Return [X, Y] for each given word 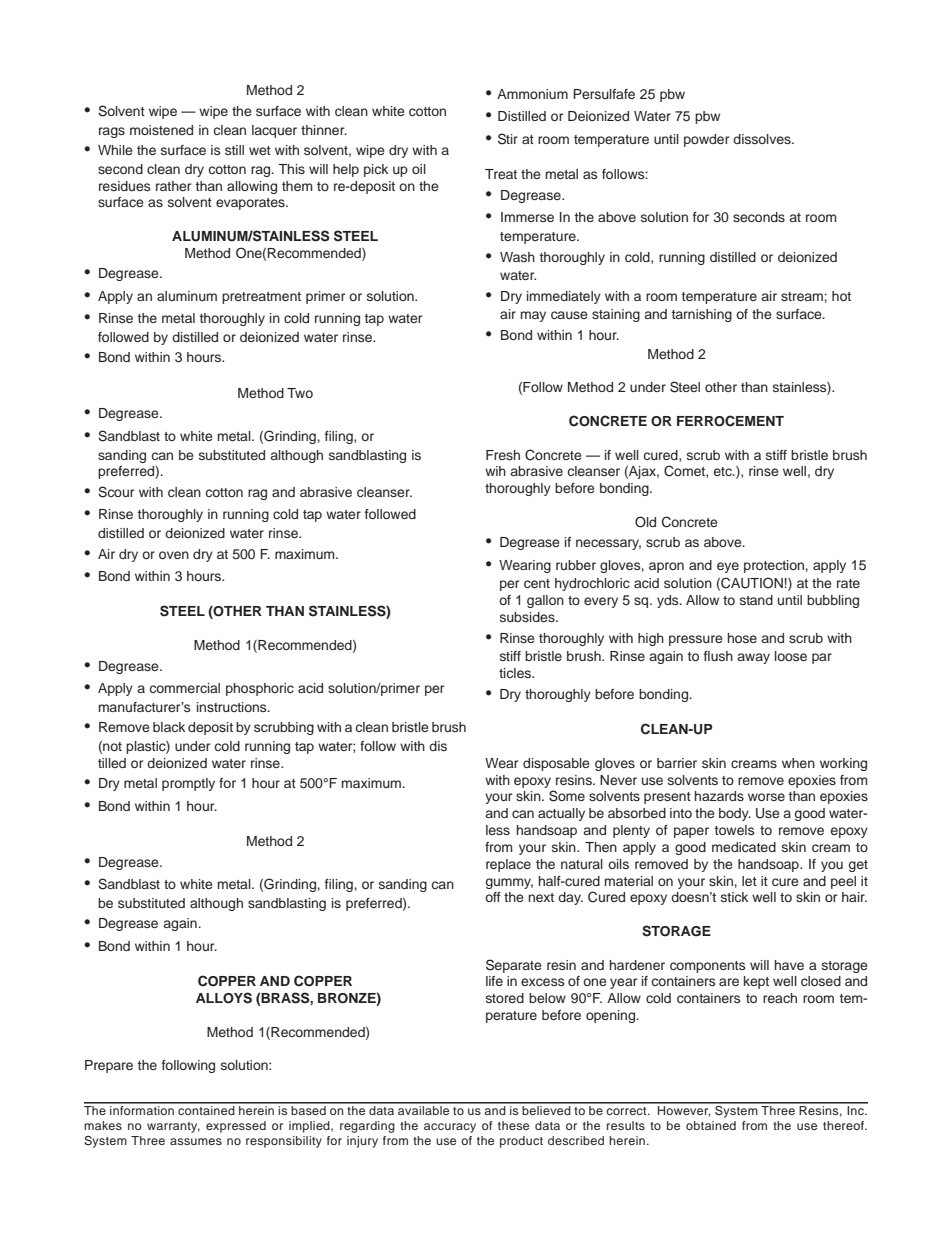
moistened [161, 130]
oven [174, 555]
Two [300, 393]
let [749, 881]
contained [206, 1109]
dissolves [763, 139]
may [533, 316]
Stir [508, 139]
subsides [528, 617]
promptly [188, 784]
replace [508, 865]
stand [756, 600]
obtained [711, 1125]
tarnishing [702, 315]
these [513, 1125]
